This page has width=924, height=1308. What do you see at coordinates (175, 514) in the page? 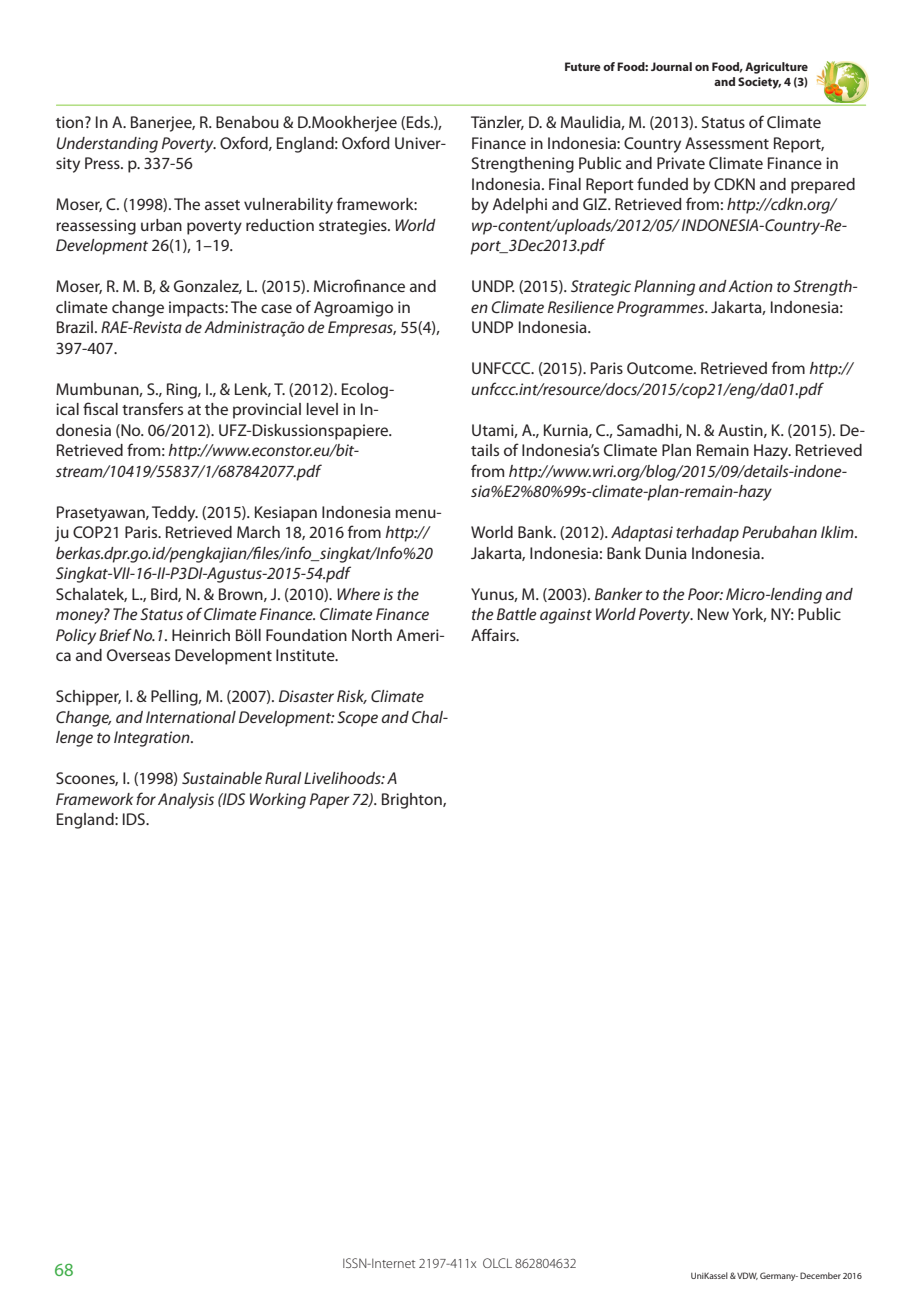
I see `Teddy` at bounding box center [175, 514].
